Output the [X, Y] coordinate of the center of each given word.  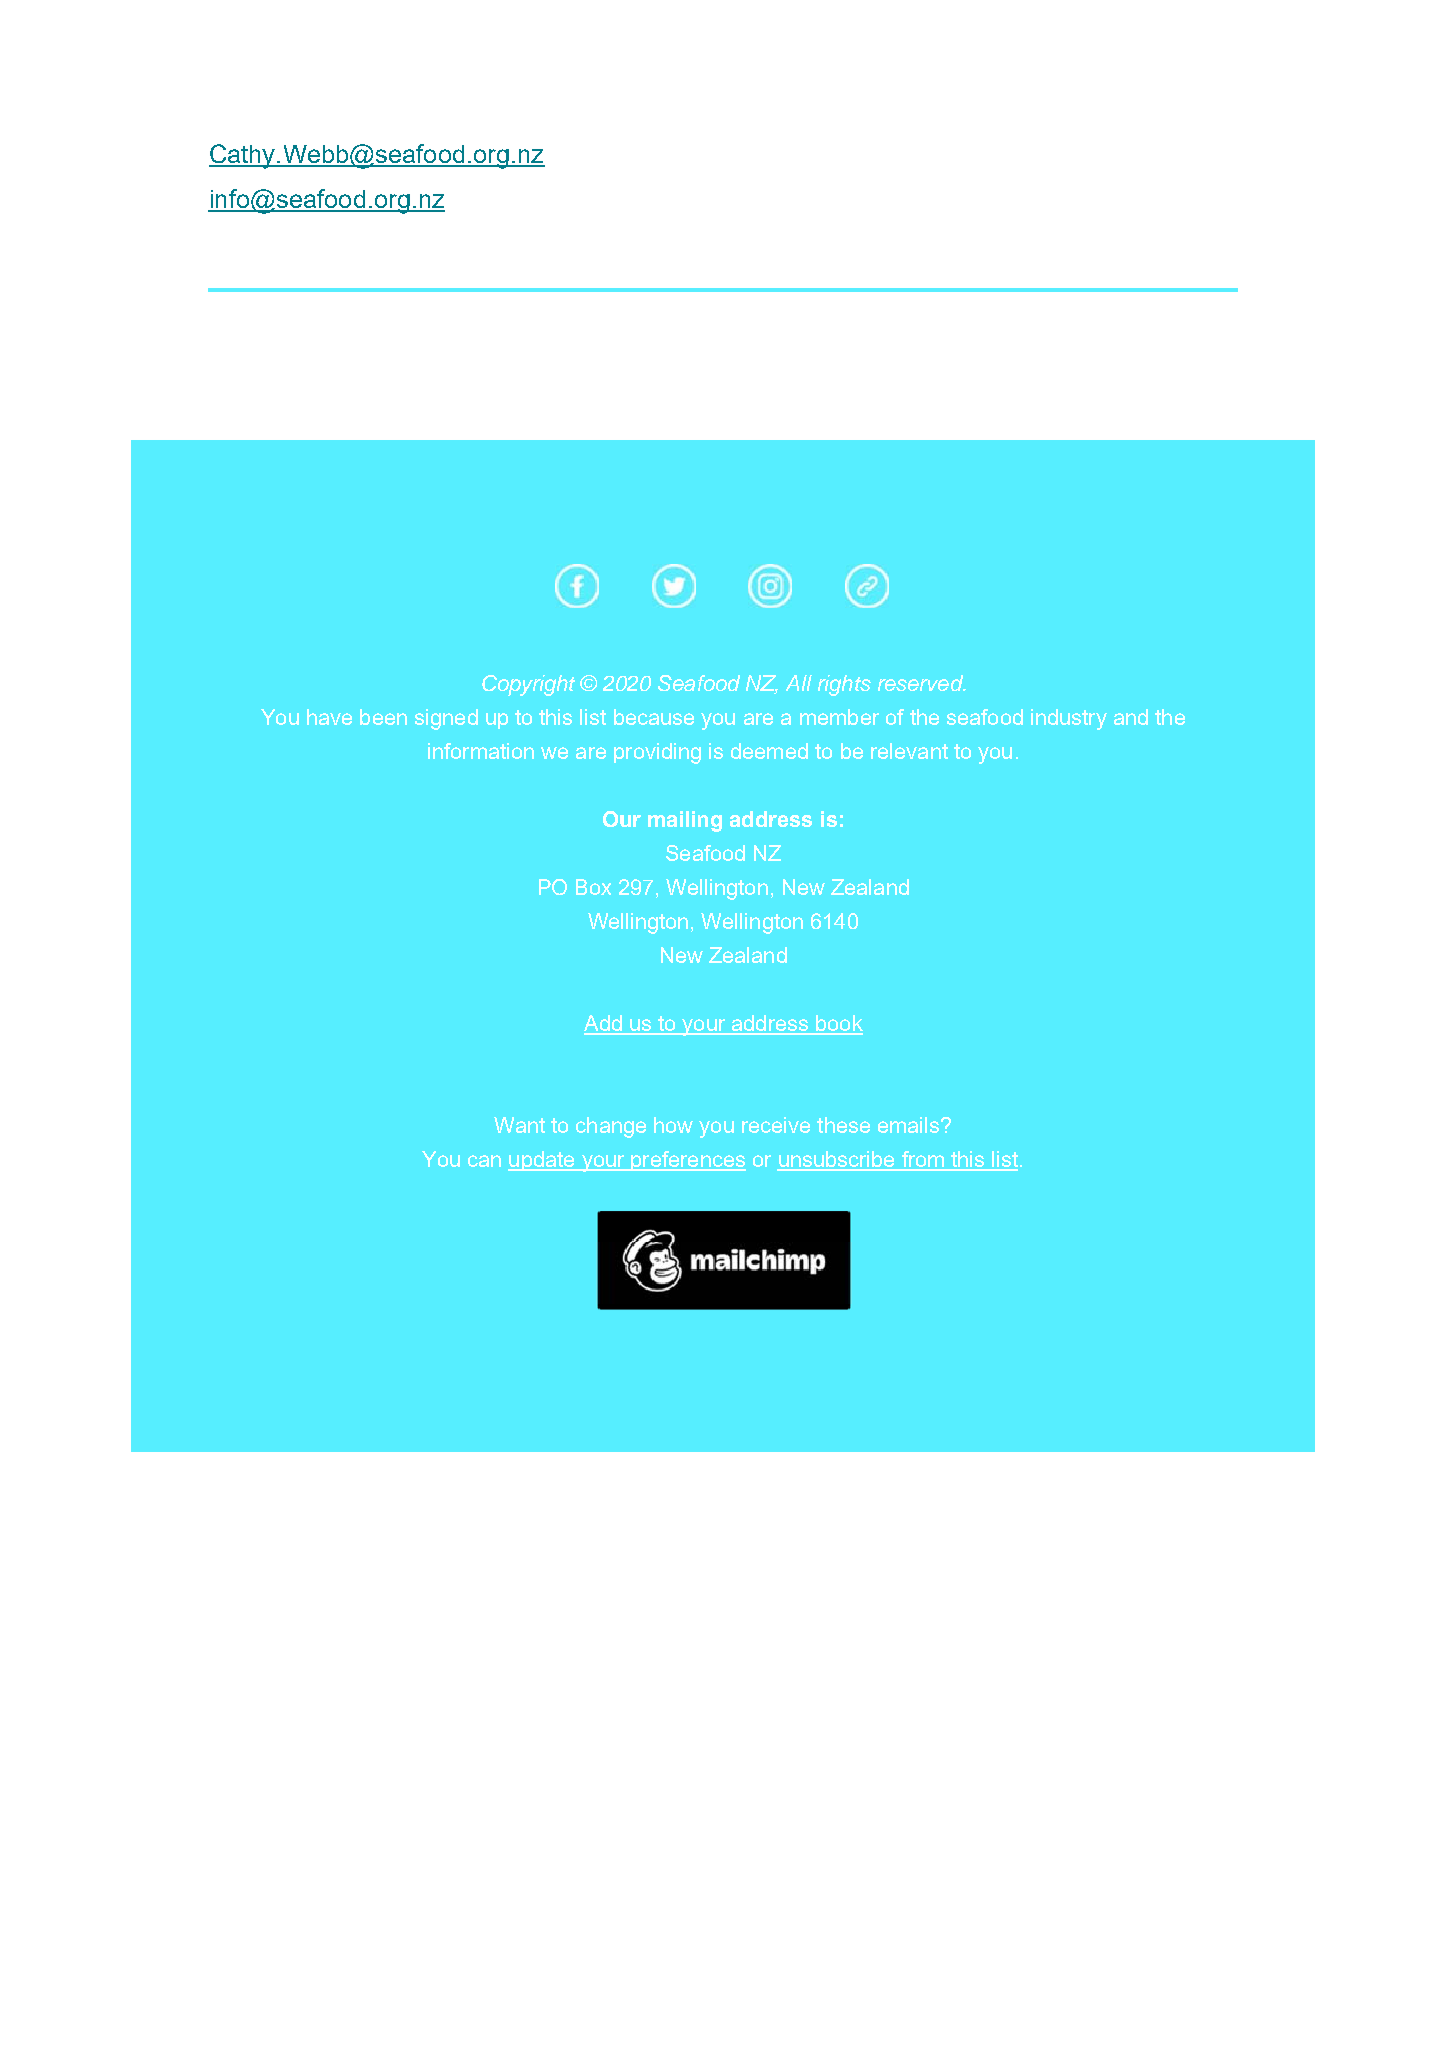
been [383, 717]
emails [910, 1125]
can [484, 1161]
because [654, 717]
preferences [687, 1161]
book [838, 1024]
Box [593, 887]
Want [519, 1125]
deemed [769, 751]
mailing [685, 821]
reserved [921, 683]
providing [657, 753]
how [673, 1125]
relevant [909, 751]
